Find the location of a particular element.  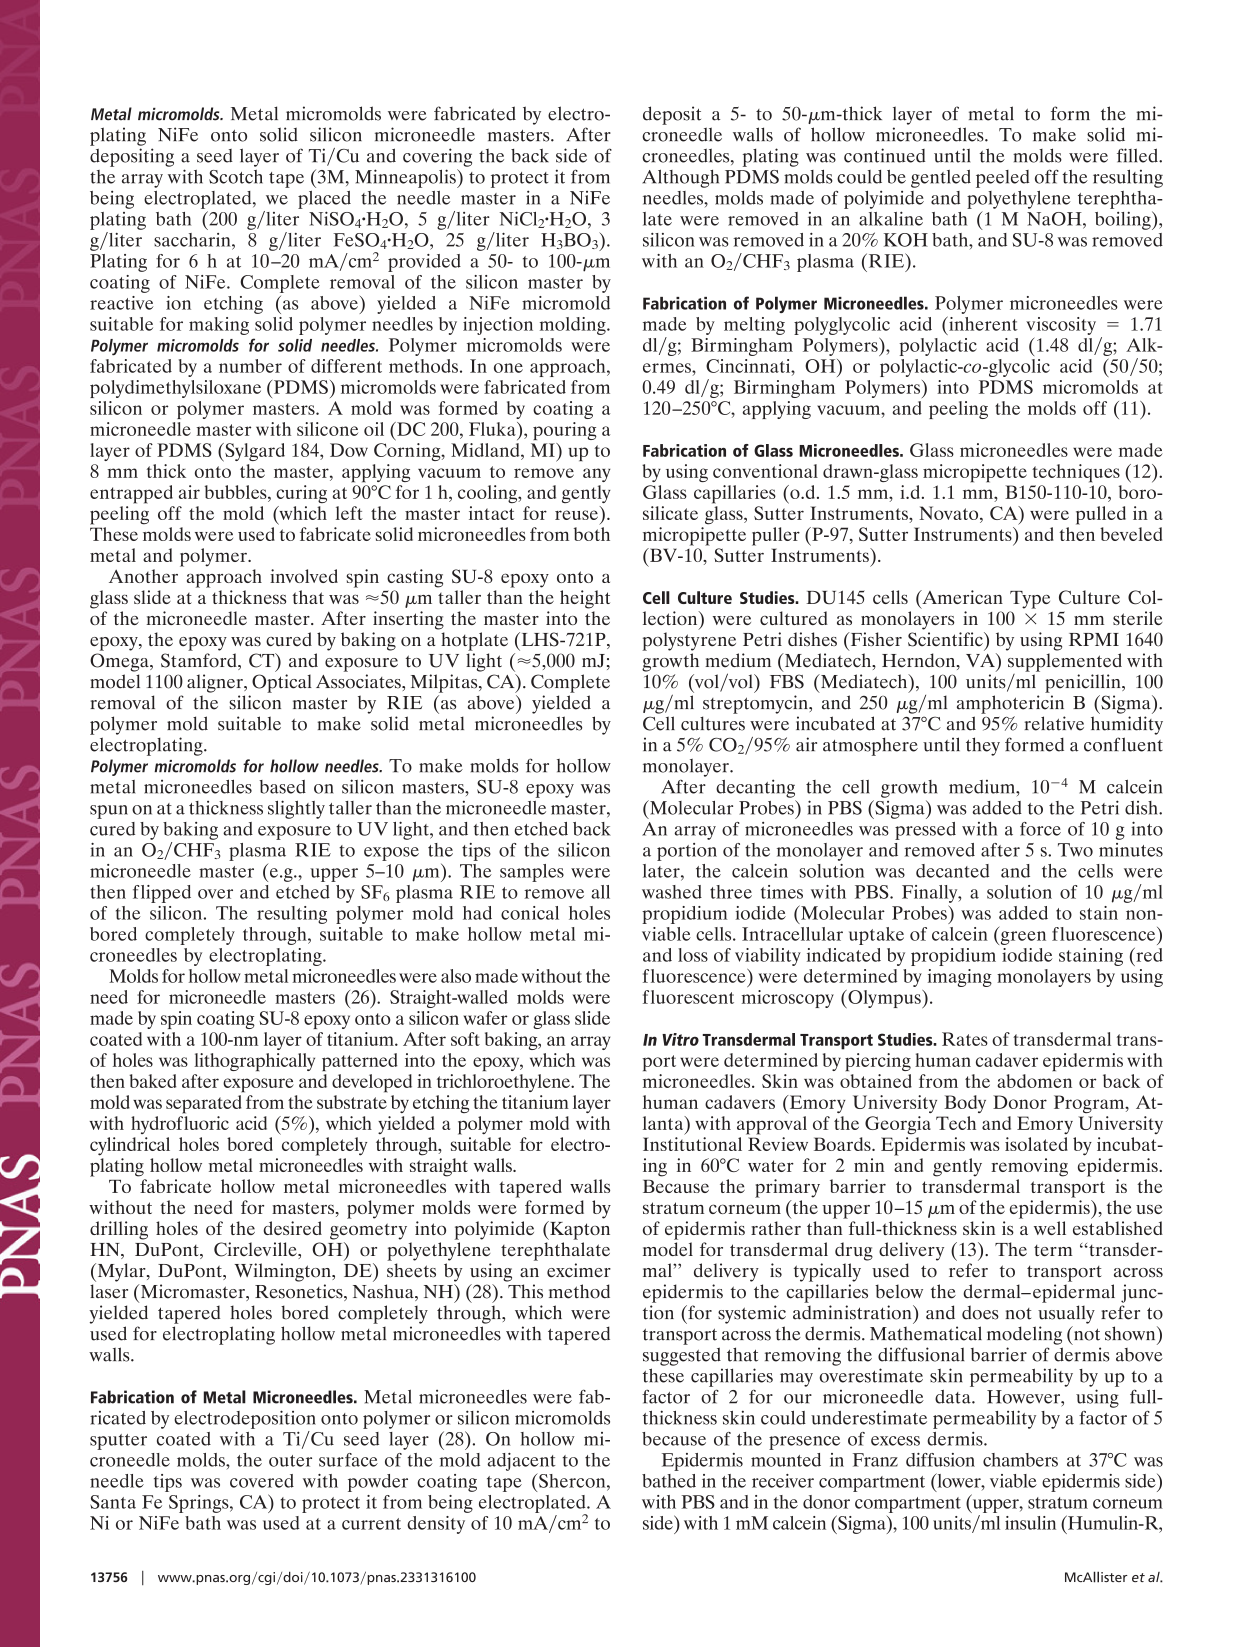

peeled is located at coordinates (1003, 179).
